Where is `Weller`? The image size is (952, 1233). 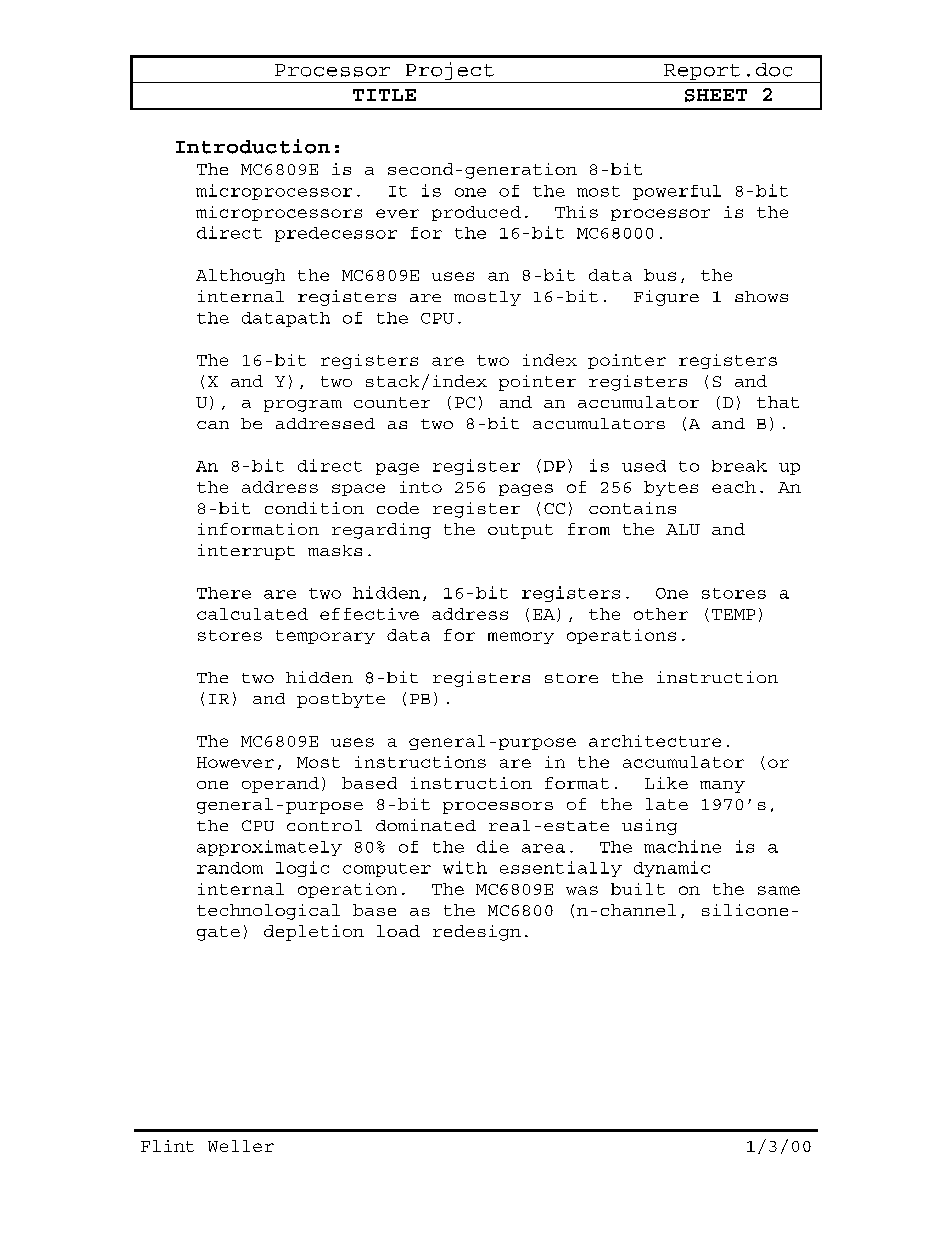
Weller is located at coordinates (241, 1146).
